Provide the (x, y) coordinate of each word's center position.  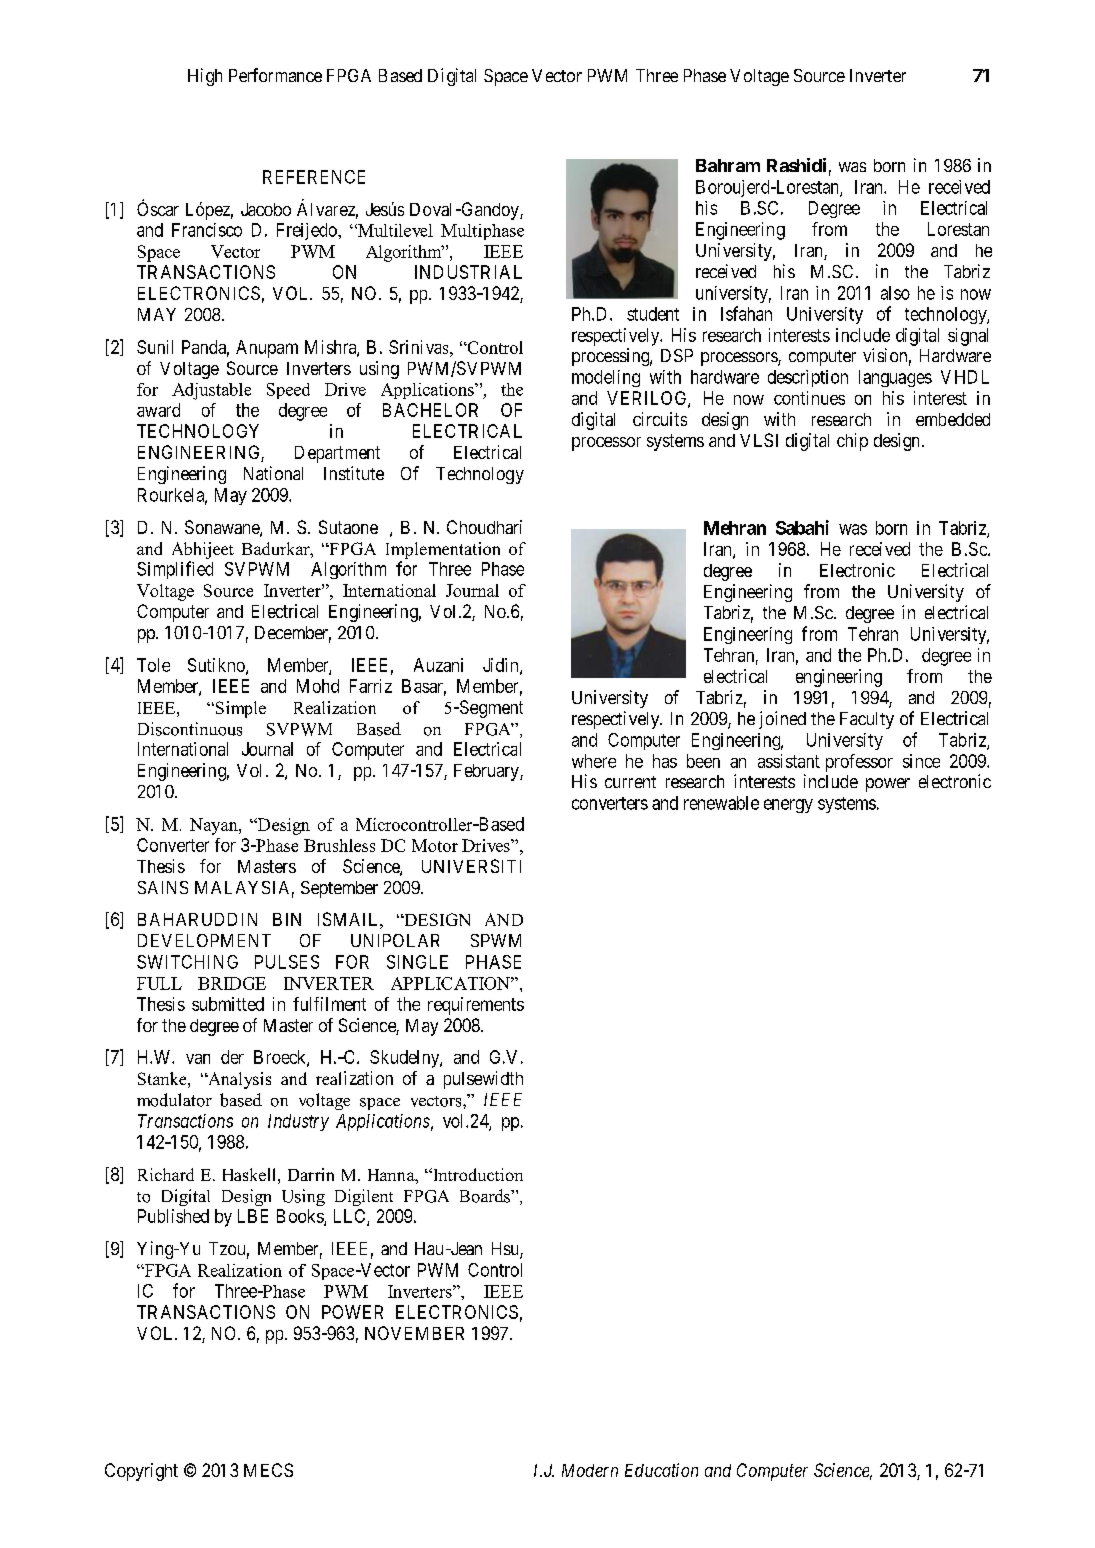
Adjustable (211, 391)
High (205, 77)
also (895, 293)
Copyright (141, 1472)
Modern (590, 1470)
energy (788, 806)
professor (859, 763)
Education (661, 1470)
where (594, 761)
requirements (476, 1006)
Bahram (728, 165)
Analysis (238, 1080)
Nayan (215, 826)
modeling (606, 378)
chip (852, 442)
